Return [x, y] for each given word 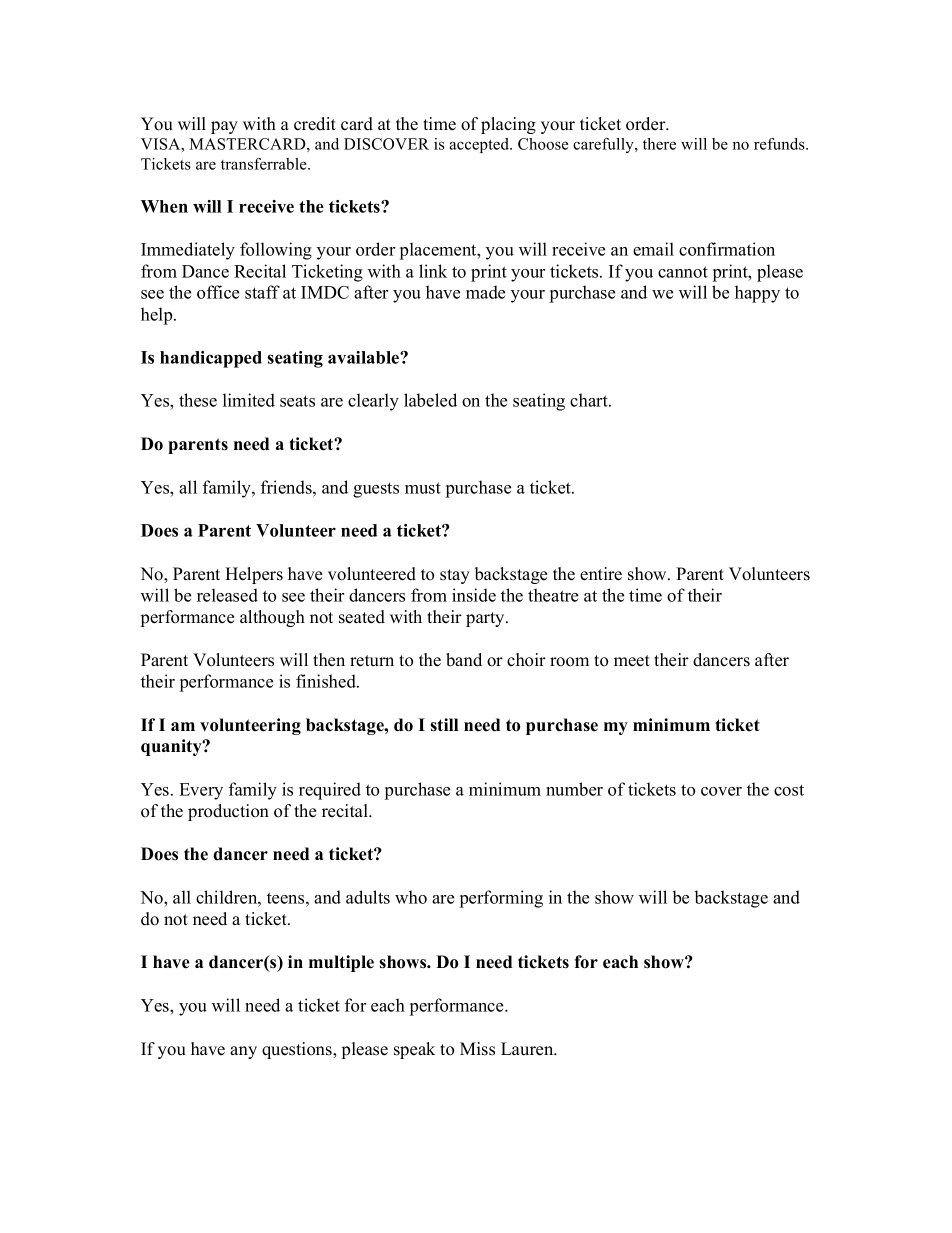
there [659, 144]
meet [632, 661]
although [272, 618]
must [423, 488]
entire [601, 574]
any [243, 1052]
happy [757, 294]
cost [789, 790]
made [485, 292]
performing [501, 899]
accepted [480, 145]
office [218, 292]
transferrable [265, 164]
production [228, 812]
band [464, 660]
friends [287, 487]
